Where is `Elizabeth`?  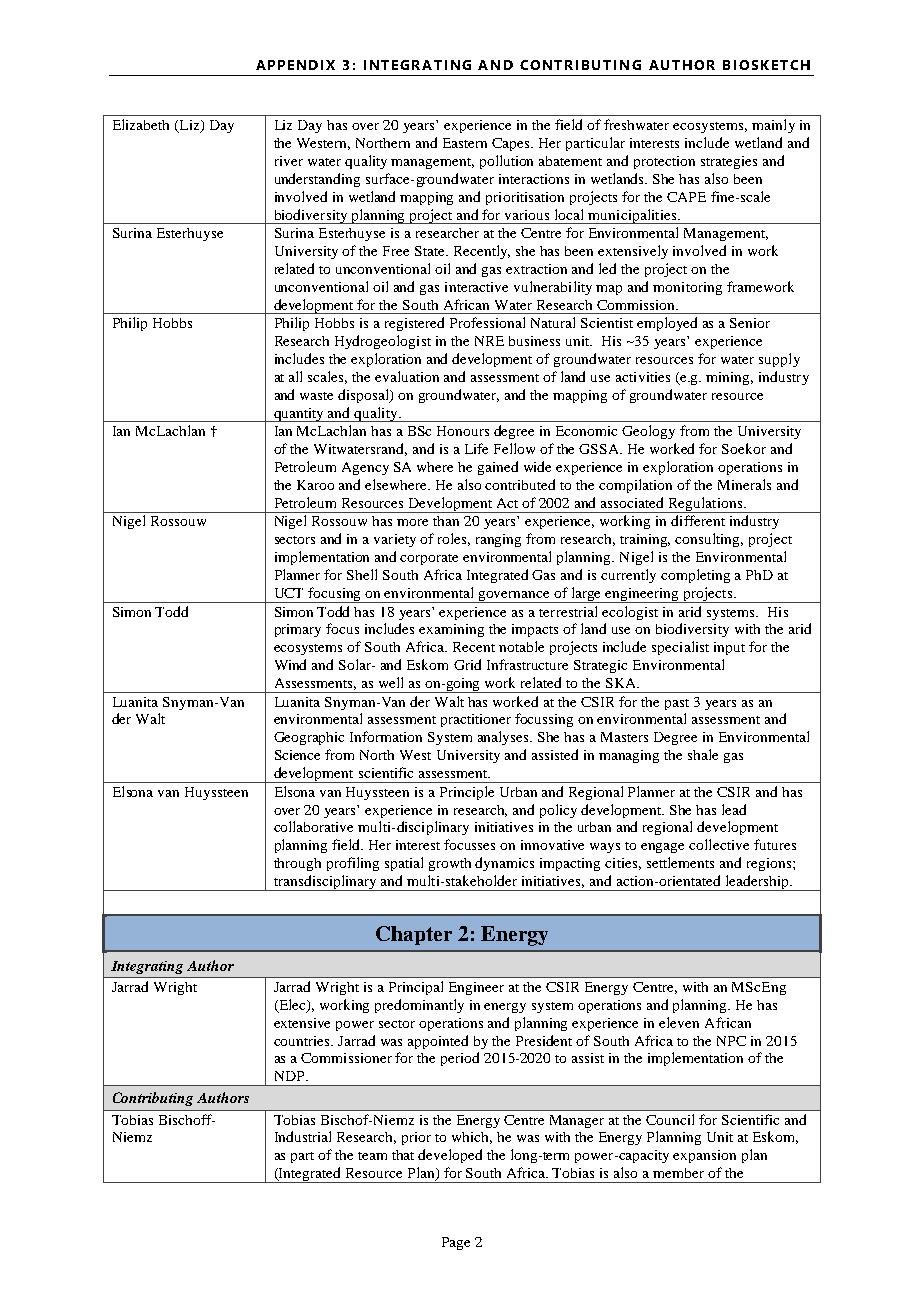 Elizabeth is located at coordinates (141, 124).
